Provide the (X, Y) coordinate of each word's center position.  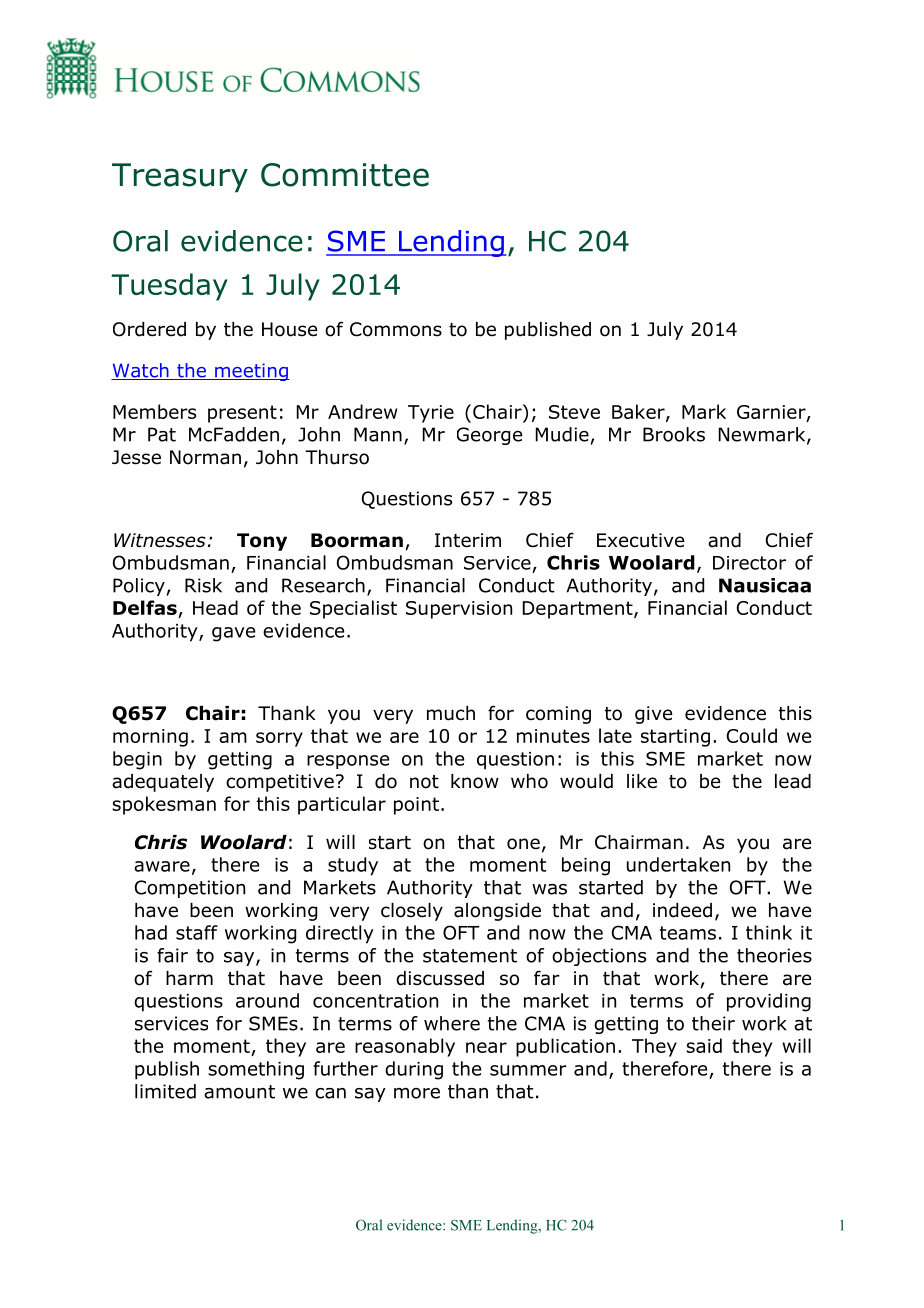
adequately (163, 783)
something (256, 1070)
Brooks (674, 434)
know (475, 781)
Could (752, 735)
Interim (468, 540)
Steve (574, 412)
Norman (205, 457)
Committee (345, 175)
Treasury (180, 178)
